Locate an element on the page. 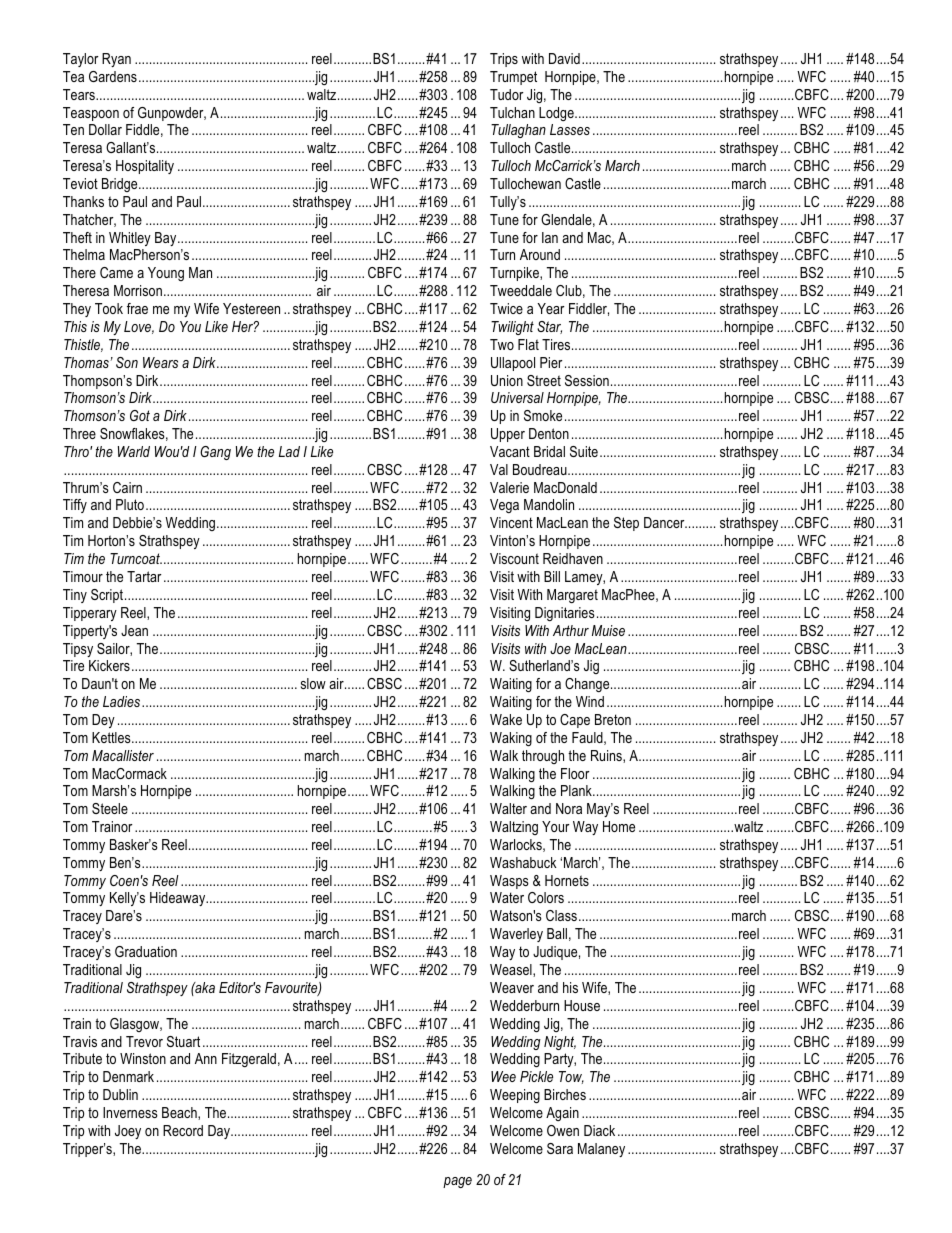 This image has height=1233, width=952. Ladies is located at coordinates (123, 701).
